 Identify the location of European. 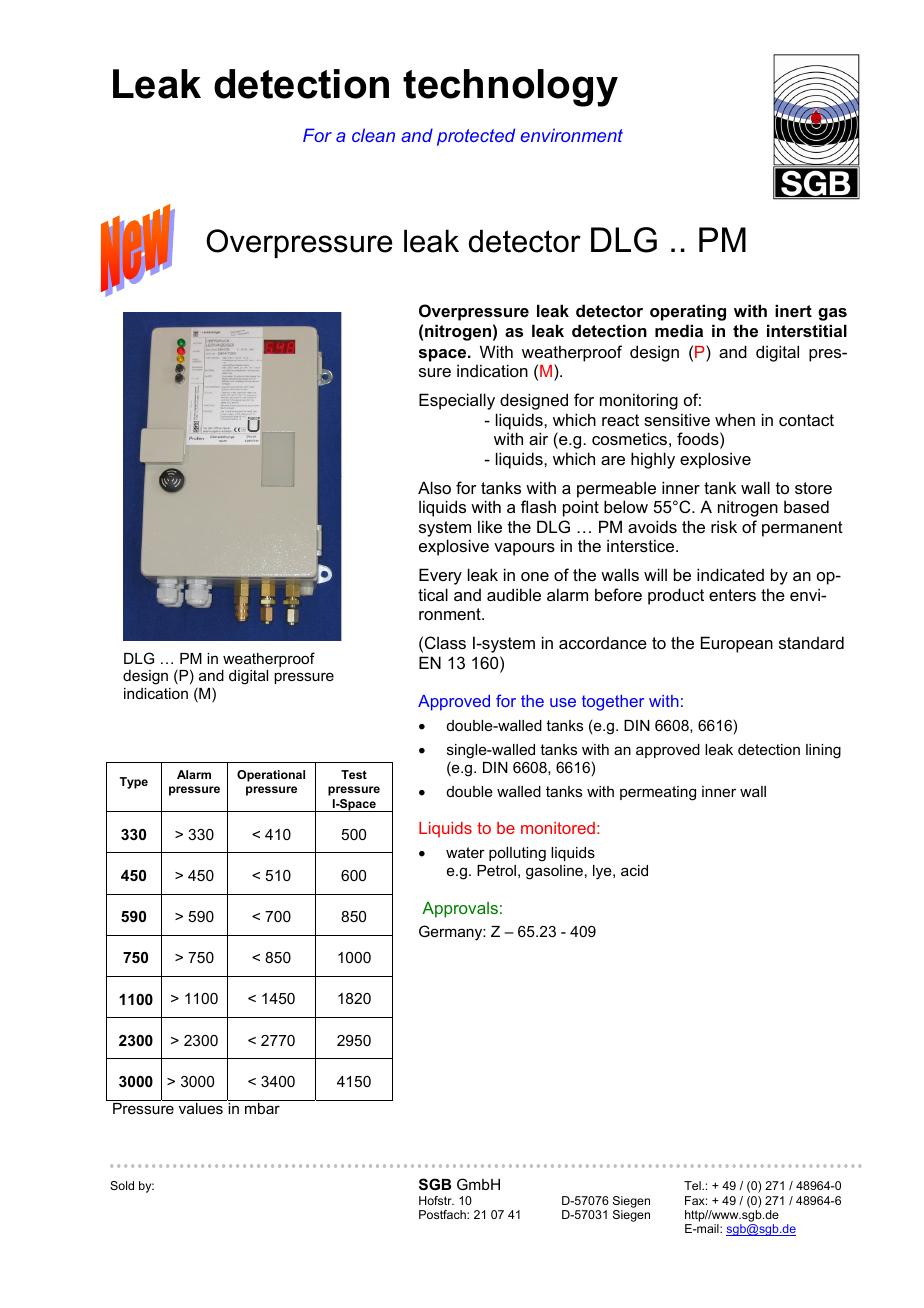
(737, 644).
